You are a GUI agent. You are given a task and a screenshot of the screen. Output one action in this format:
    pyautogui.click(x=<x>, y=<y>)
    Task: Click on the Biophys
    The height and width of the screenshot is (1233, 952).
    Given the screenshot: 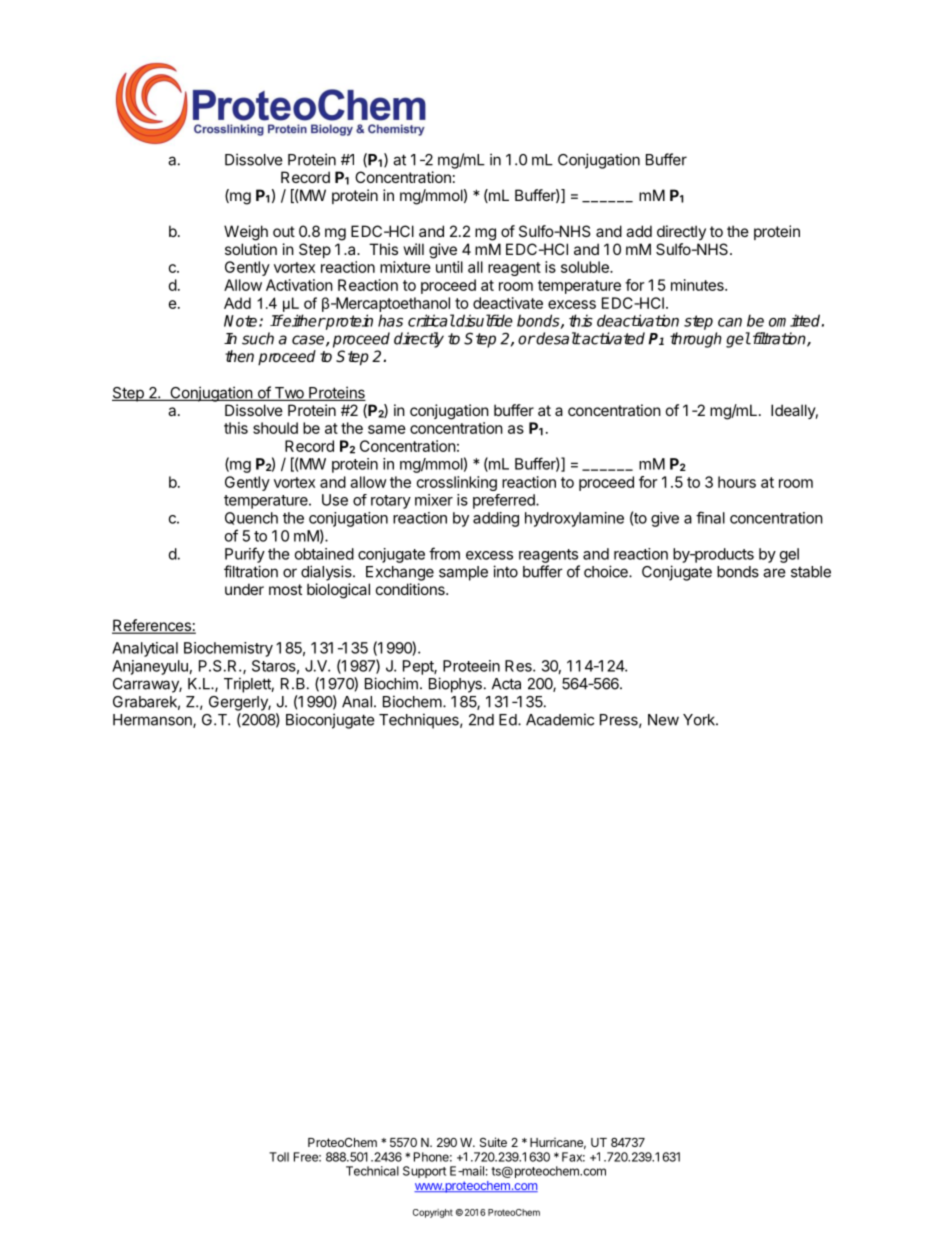 What is the action you would take?
    pyautogui.click(x=455, y=685)
